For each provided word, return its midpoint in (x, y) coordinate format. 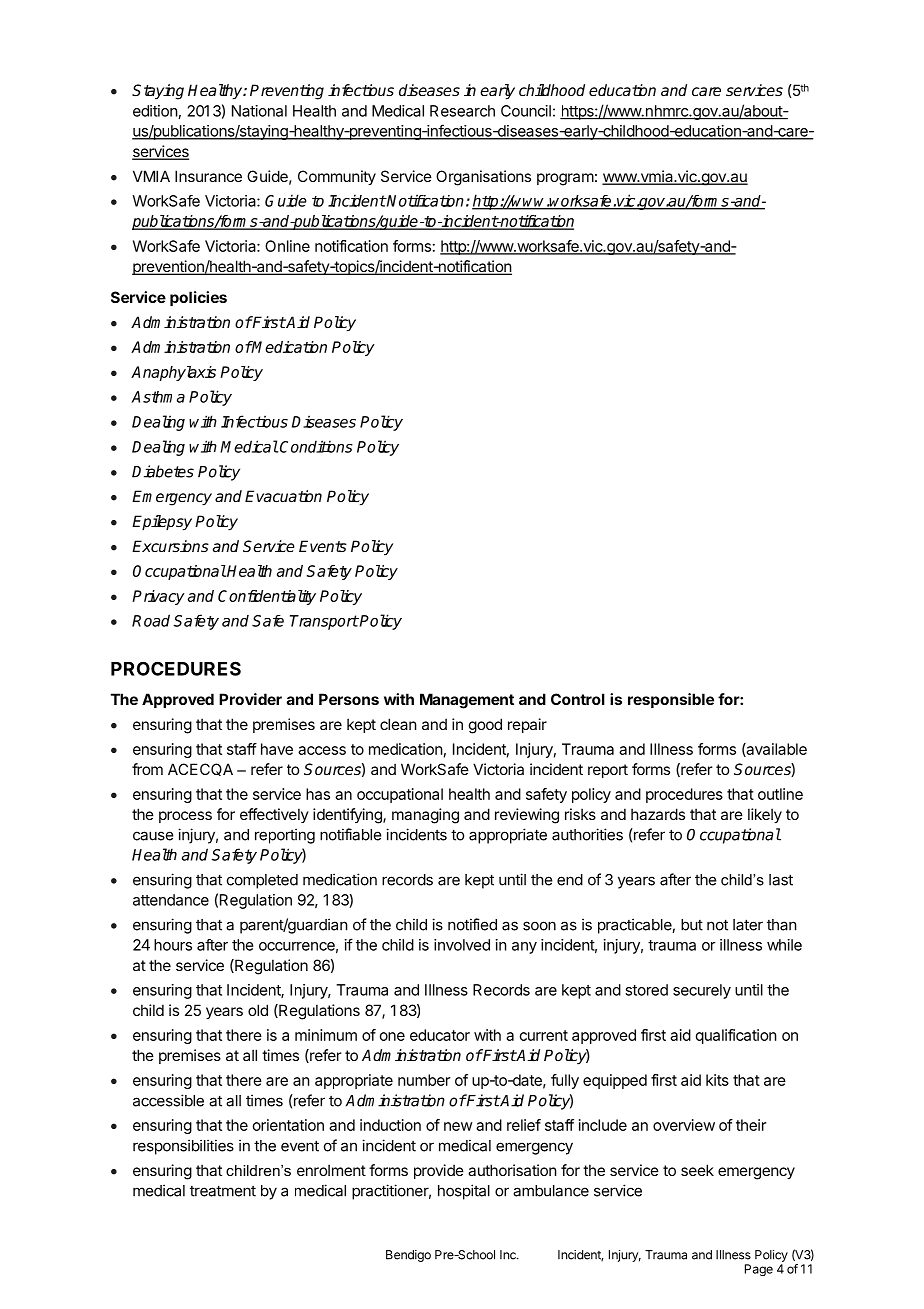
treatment (223, 1191)
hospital (464, 1192)
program (565, 179)
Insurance (208, 176)
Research (462, 111)
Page (759, 1270)
